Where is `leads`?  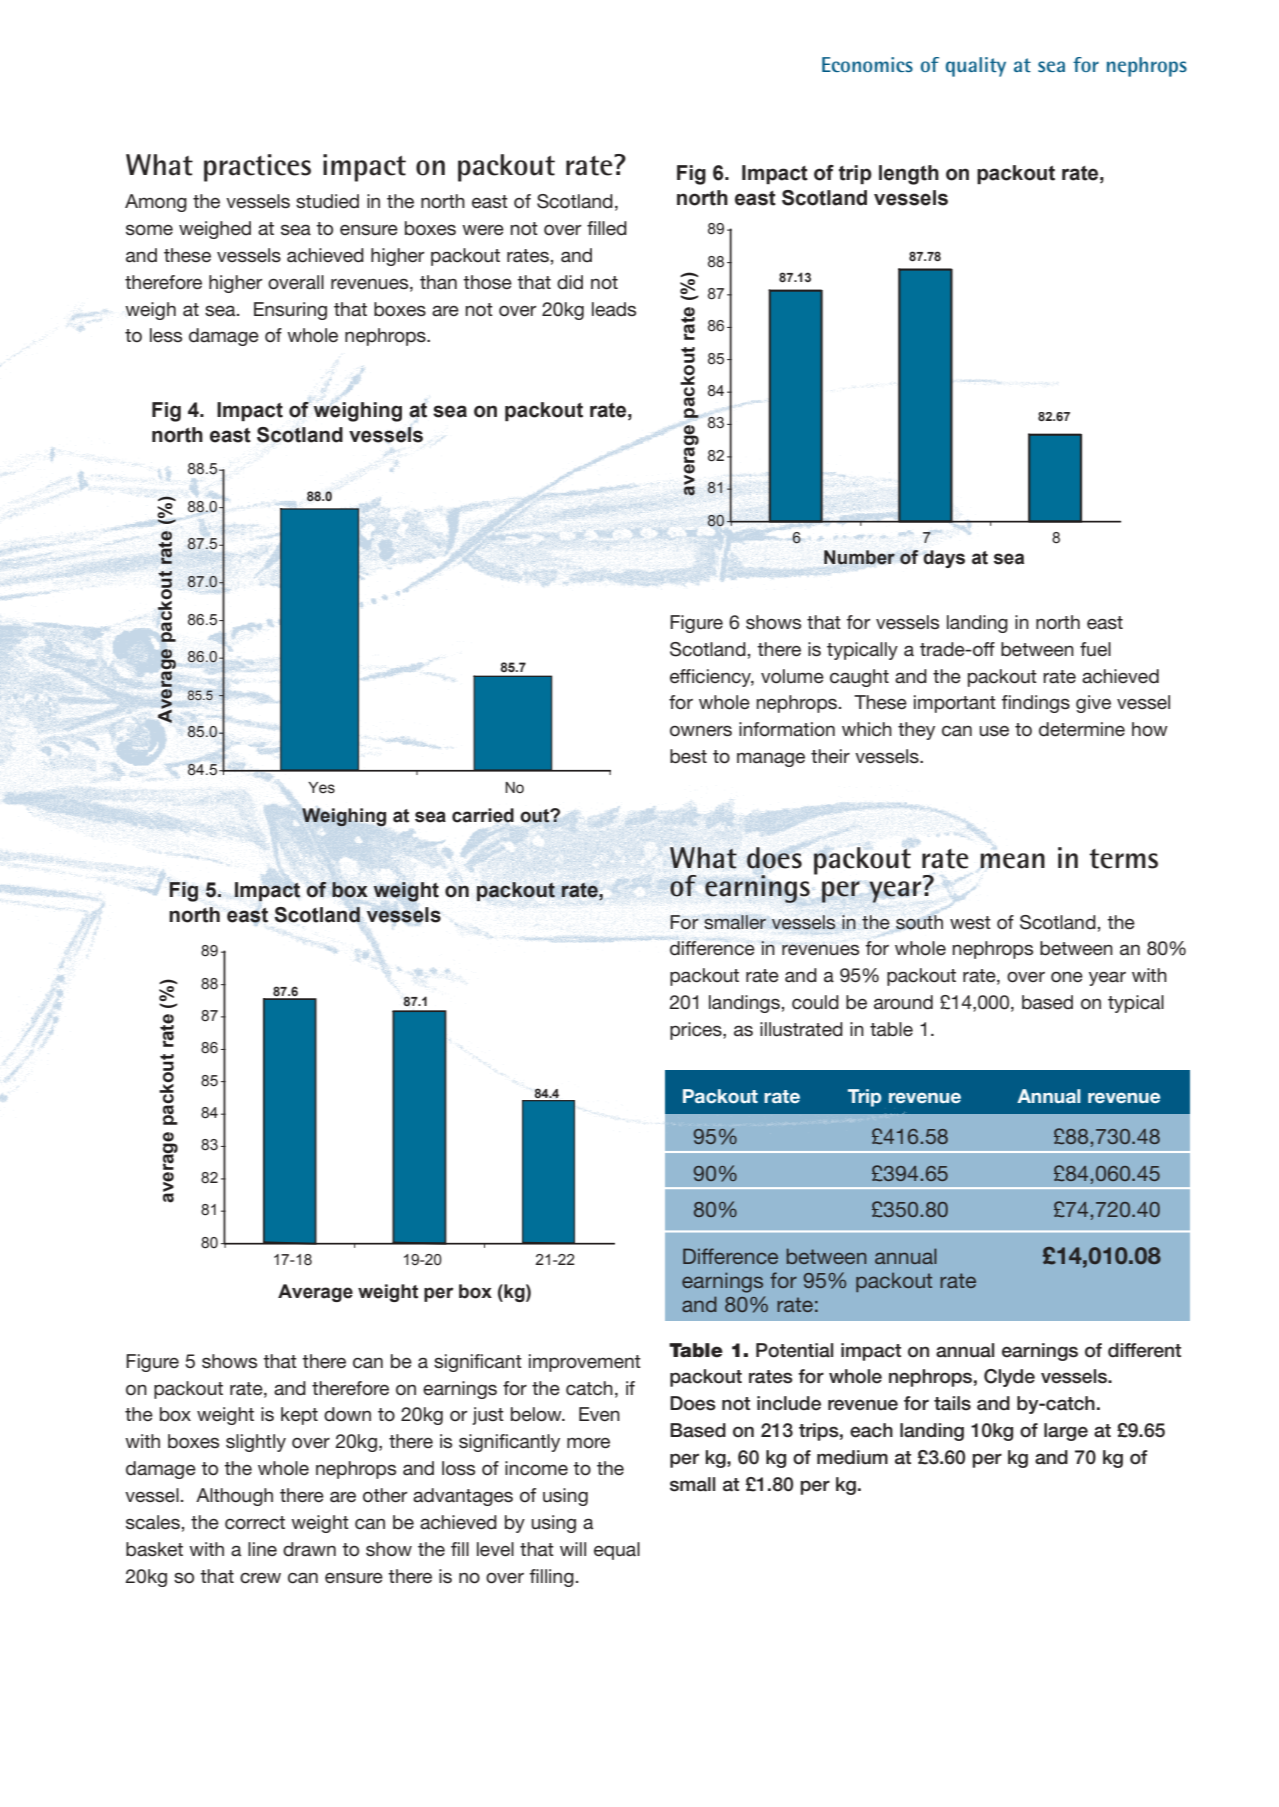
leads is located at coordinates (614, 309).
